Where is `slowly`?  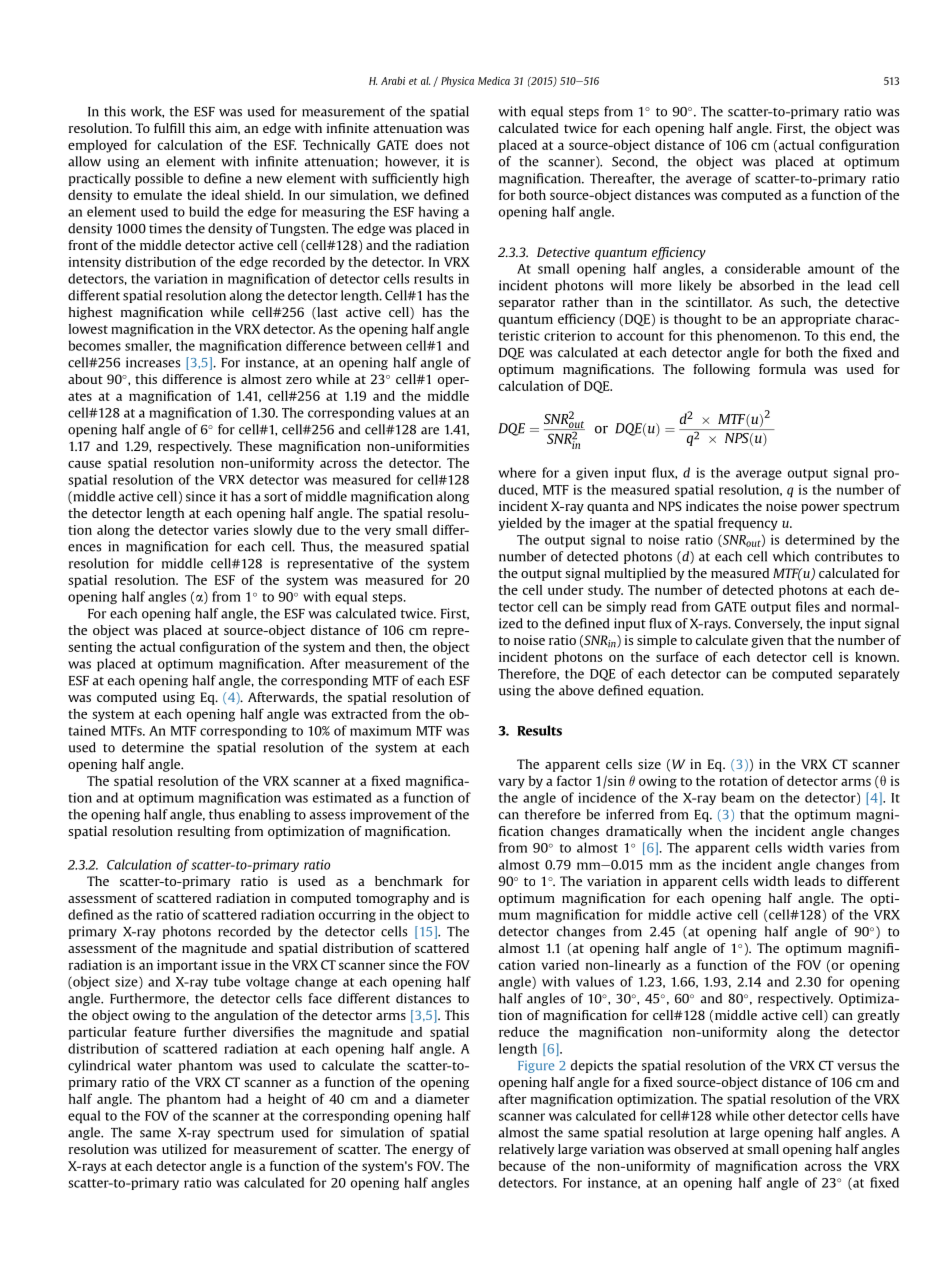
slowly is located at coordinates (273, 531).
